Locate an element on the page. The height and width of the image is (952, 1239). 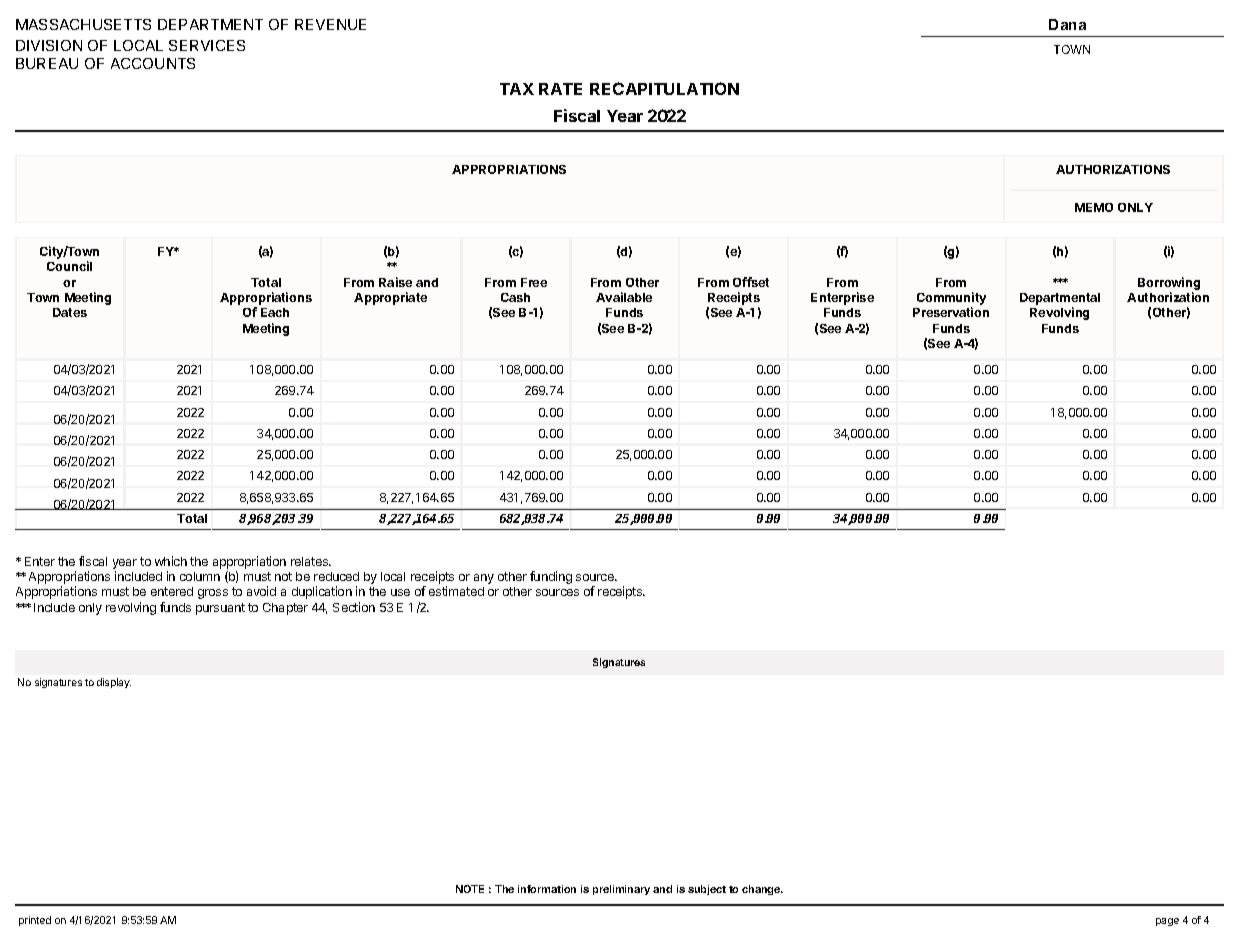
printed is located at coordinates (35, 921).
